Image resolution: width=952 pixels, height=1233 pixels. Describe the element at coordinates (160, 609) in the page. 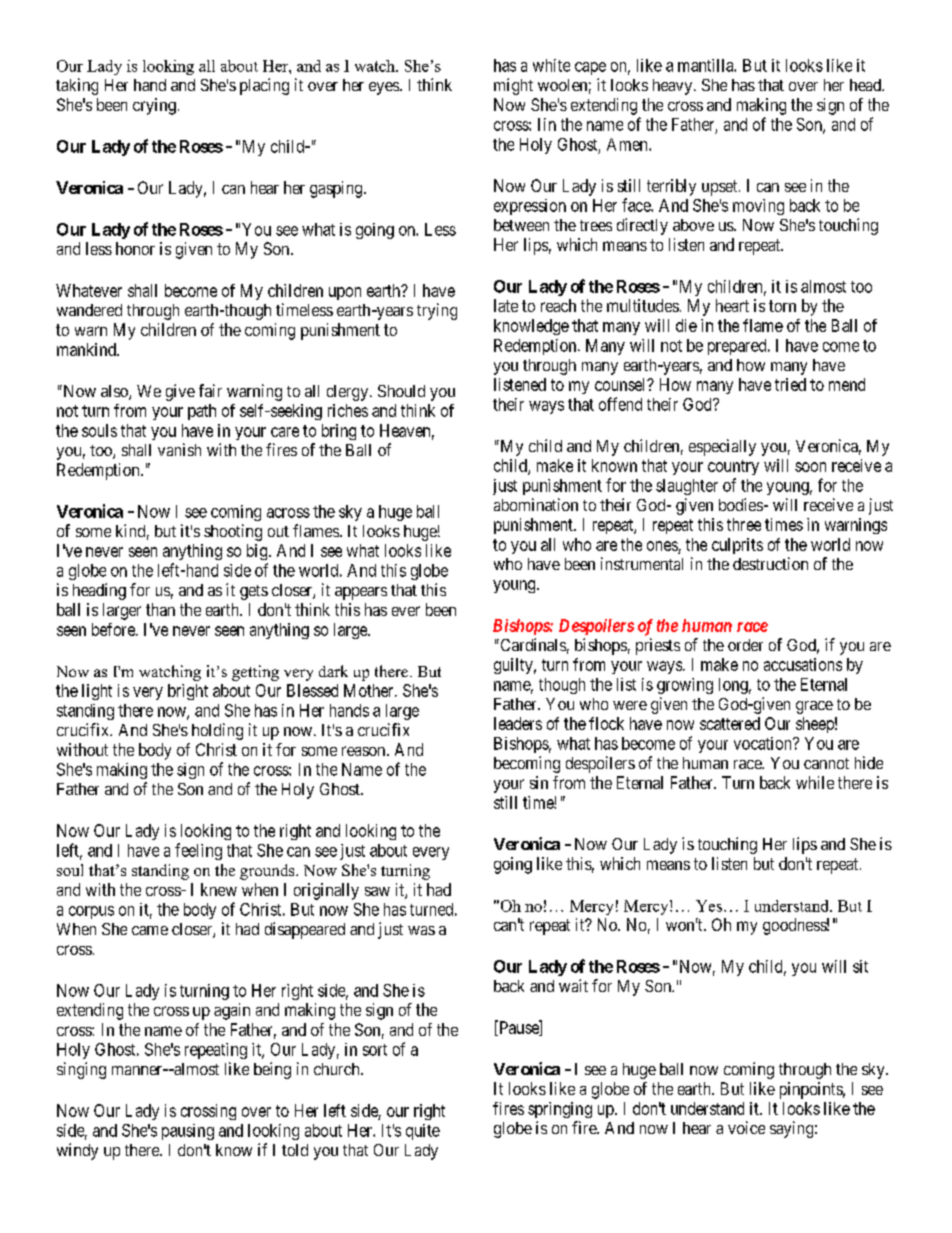

I see `than` at that location.
